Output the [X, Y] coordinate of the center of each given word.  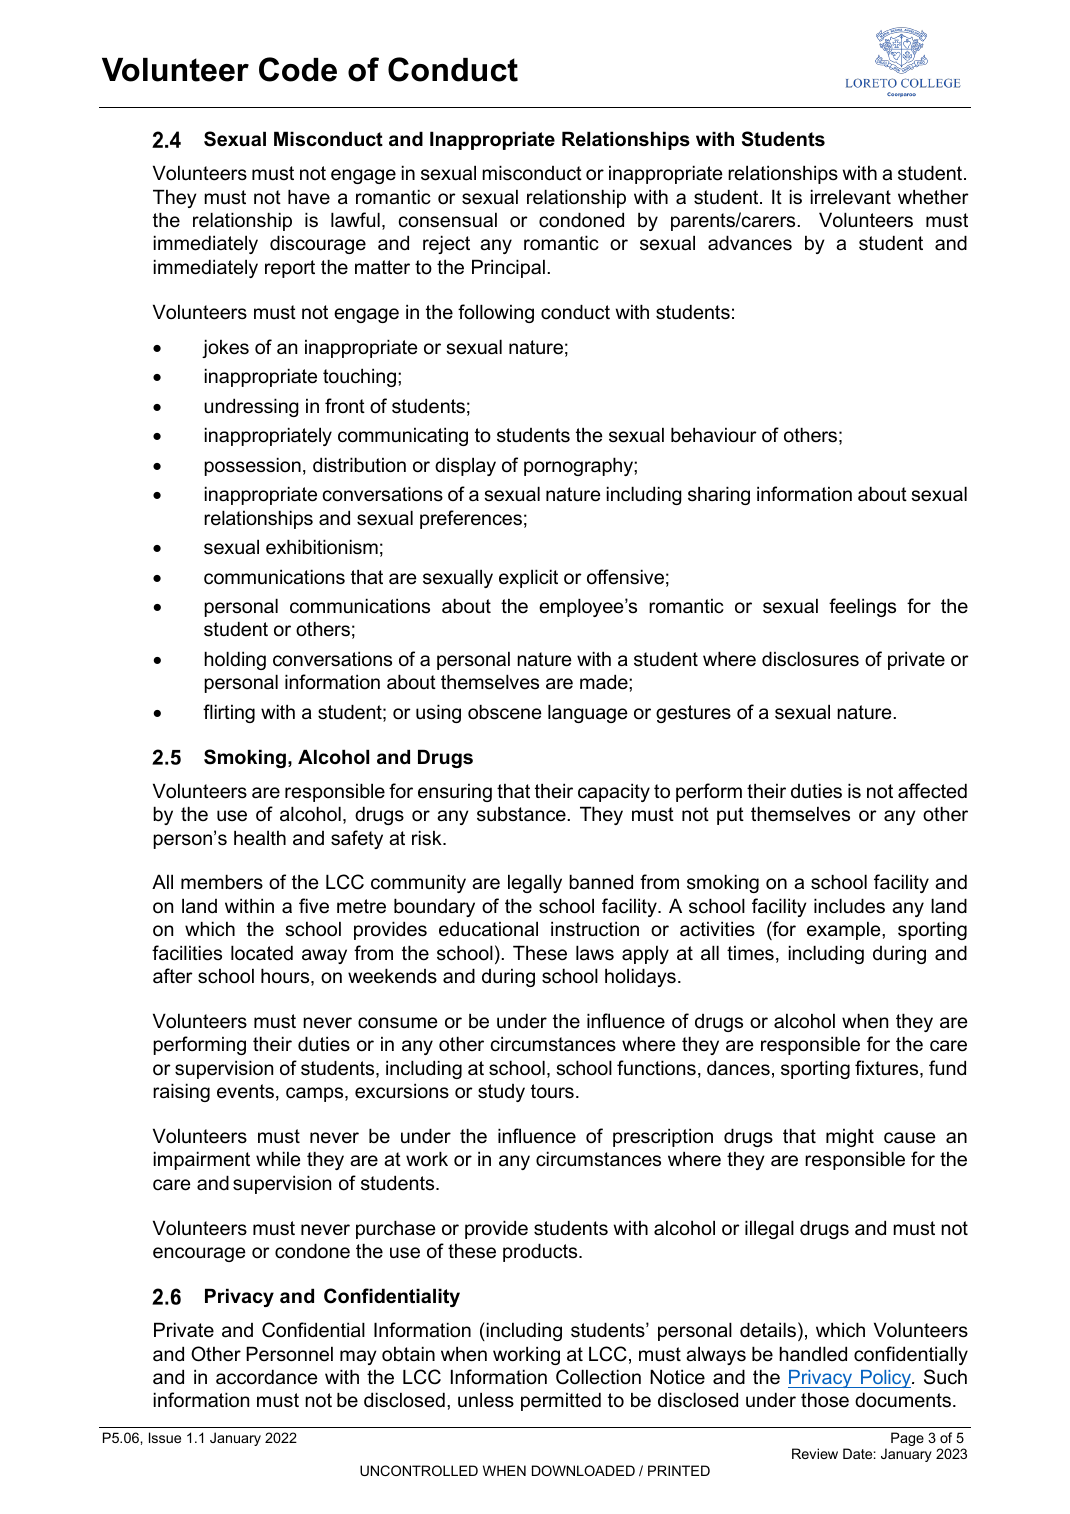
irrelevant [851, 197]
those [825, 1400]
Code [298, 69]
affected [932, 791]
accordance [267, 1377]
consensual [448, 220]
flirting [229, 713]
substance [522, 814]
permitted [561, 1401]
